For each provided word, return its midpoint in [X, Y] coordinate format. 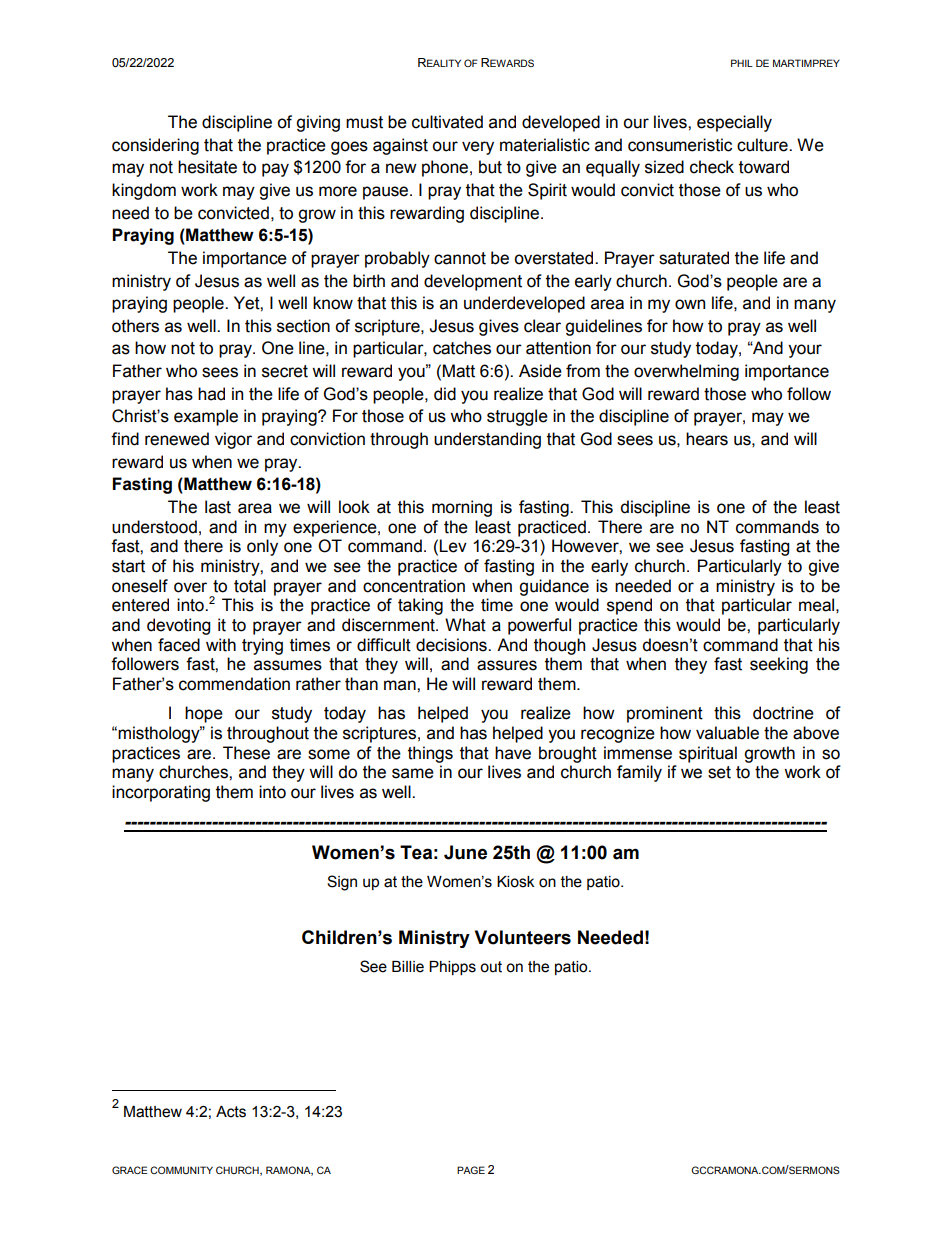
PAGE [471, 1170]
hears [707, 439]
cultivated [447, 122]
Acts [231, 1112]
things [430, 754]
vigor [233, 440]
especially [734, 123]
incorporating [161, 793]
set [719, 772]
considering [155, 146]
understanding [487, 440]
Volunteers [523, 937]
